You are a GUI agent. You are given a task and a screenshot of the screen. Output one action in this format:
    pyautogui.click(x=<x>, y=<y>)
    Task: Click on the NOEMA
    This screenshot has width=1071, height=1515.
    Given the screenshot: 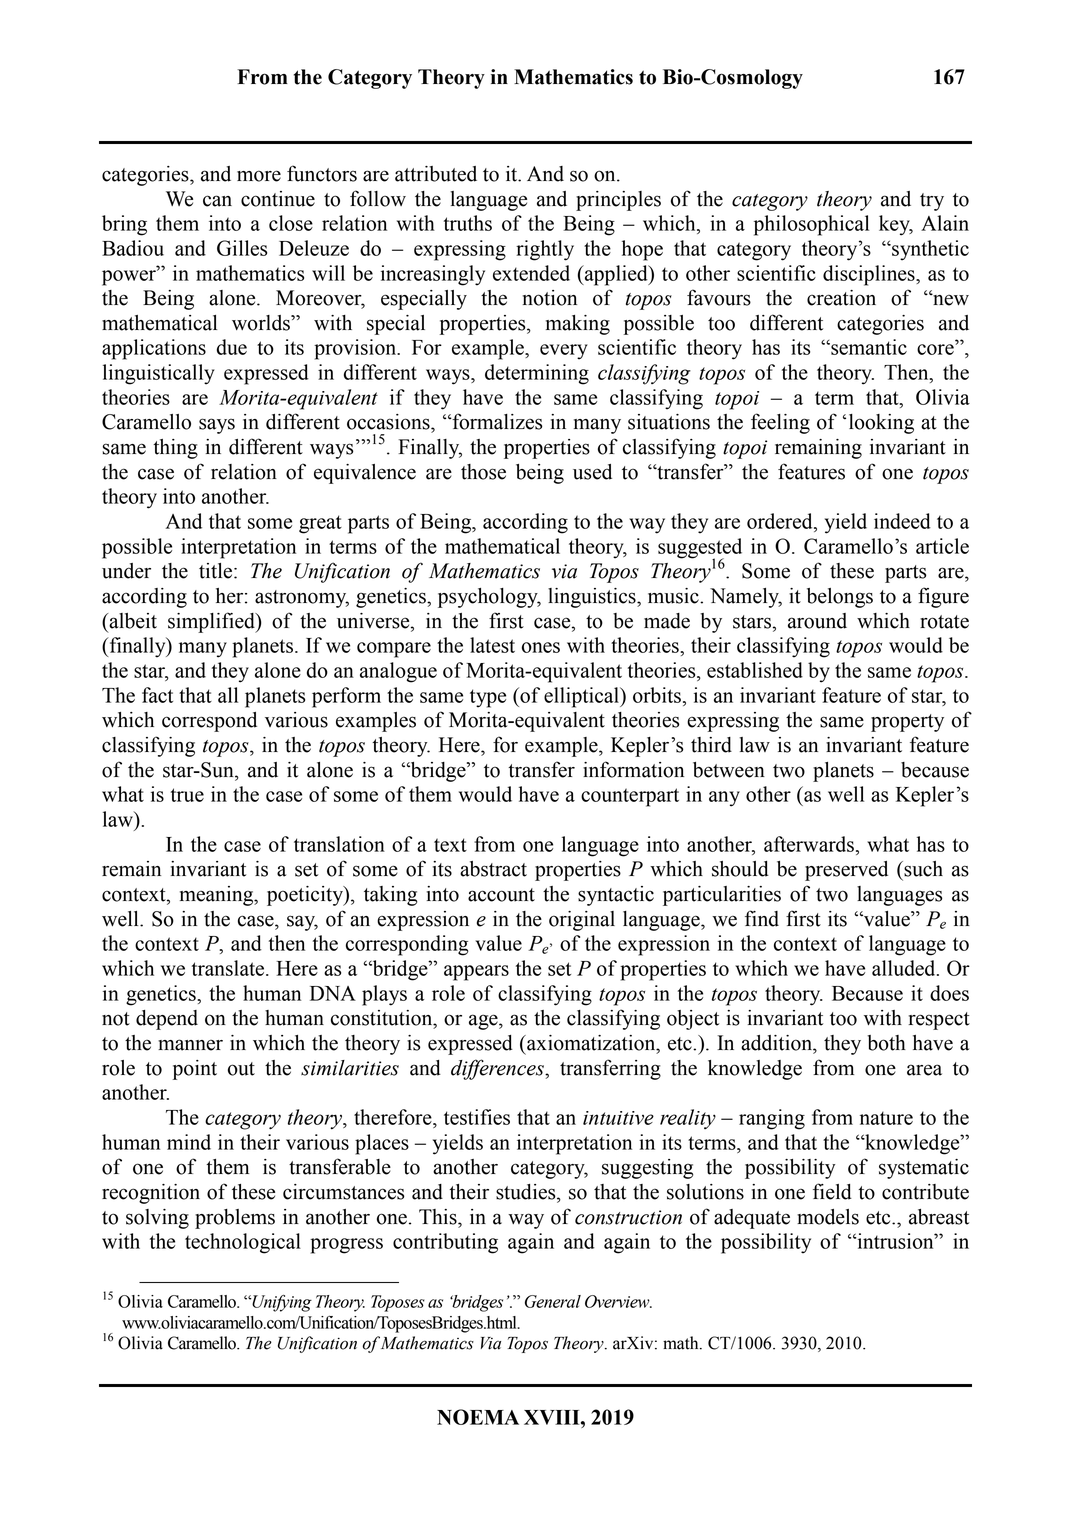 What is the action you would take?
    pyautogui.click(x=478, y=1417)
